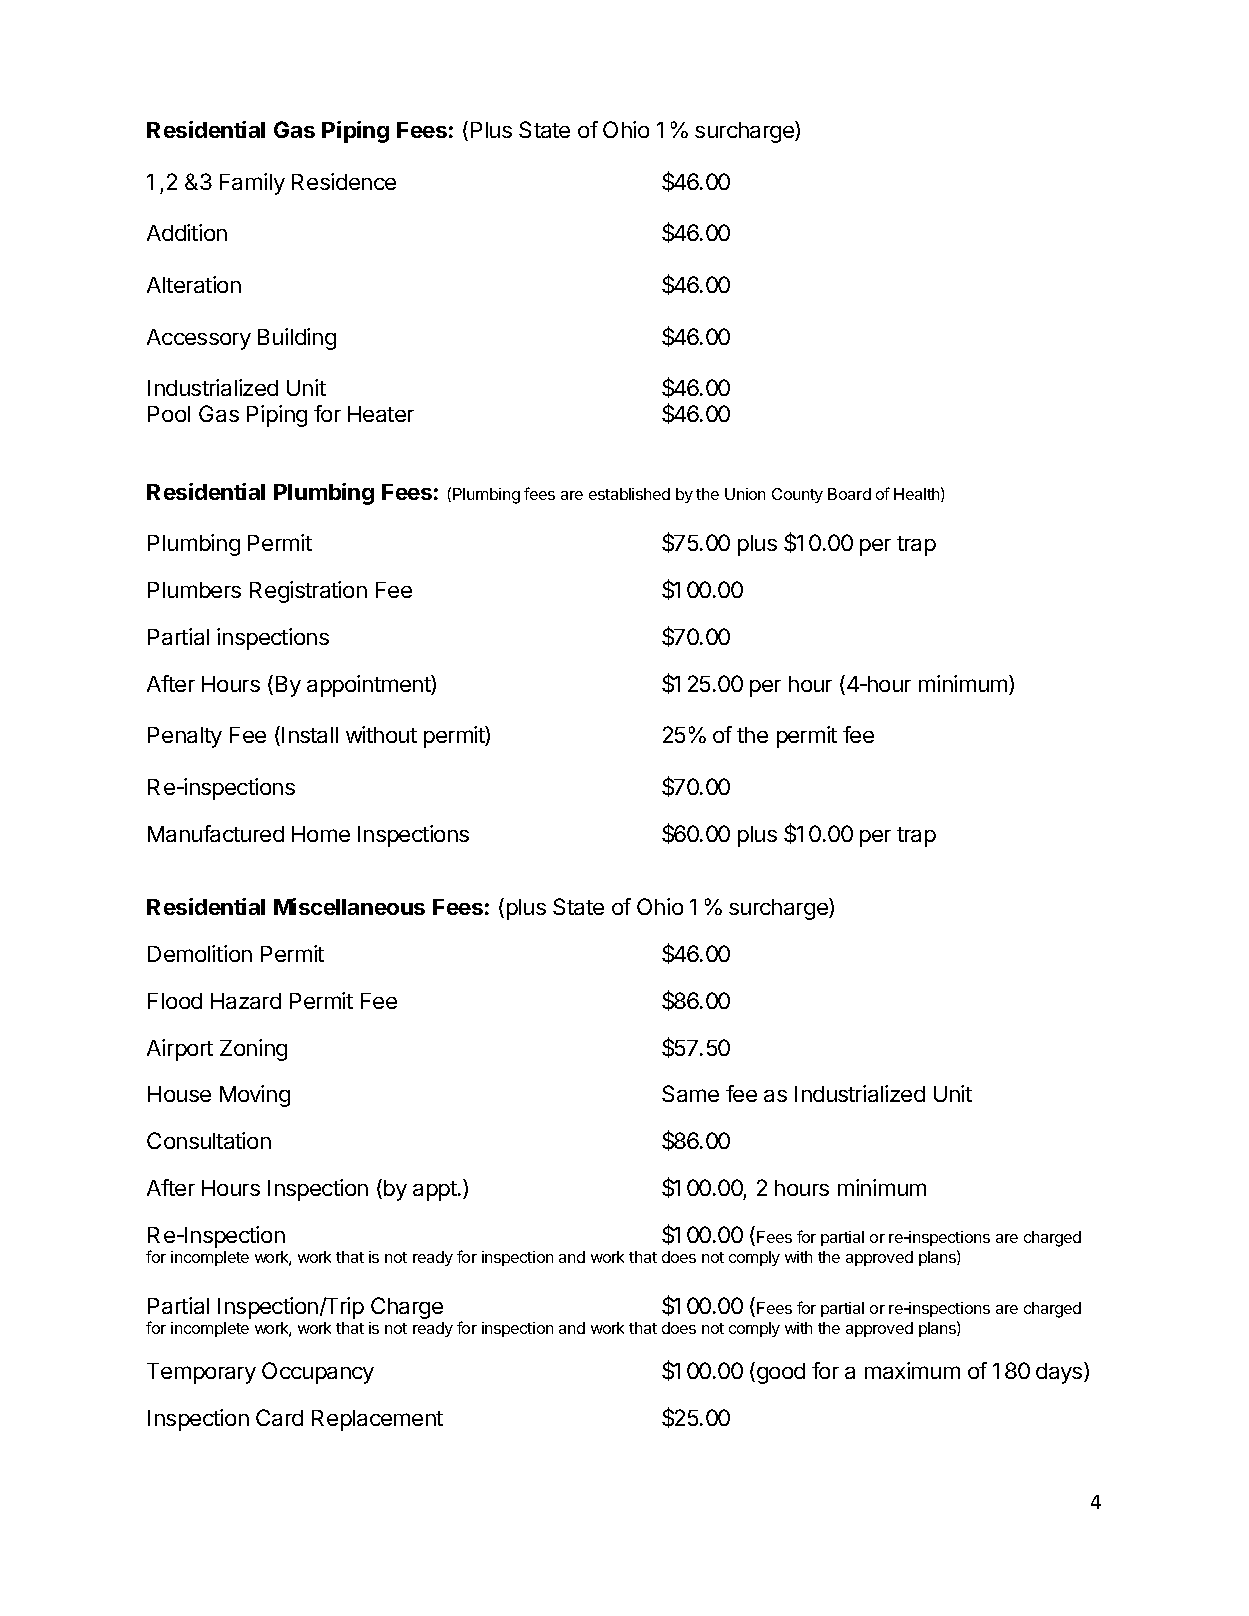 This screenshot has width=1249, height=1616. I want to click on Residence, so click(344, 181).
